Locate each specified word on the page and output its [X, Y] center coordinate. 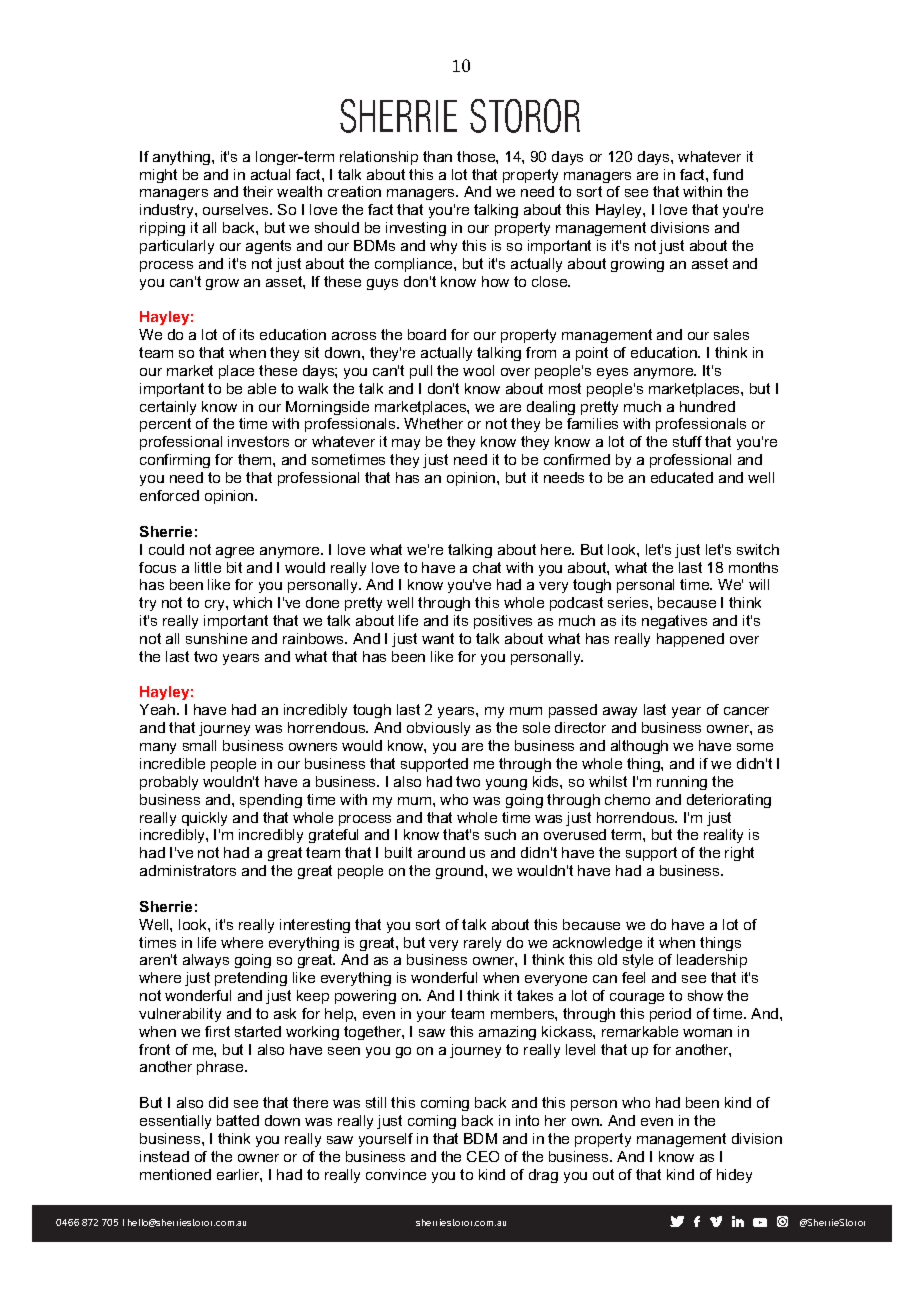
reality [723, 836]
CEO [483, 1156]
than [437, 156]
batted [238, 1120]
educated [682, 477]
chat [487, 567]
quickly [204, 819]
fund [728, 174]
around [441, 852]
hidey [734, 1176]
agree [235, 552]
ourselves [237, 209]
